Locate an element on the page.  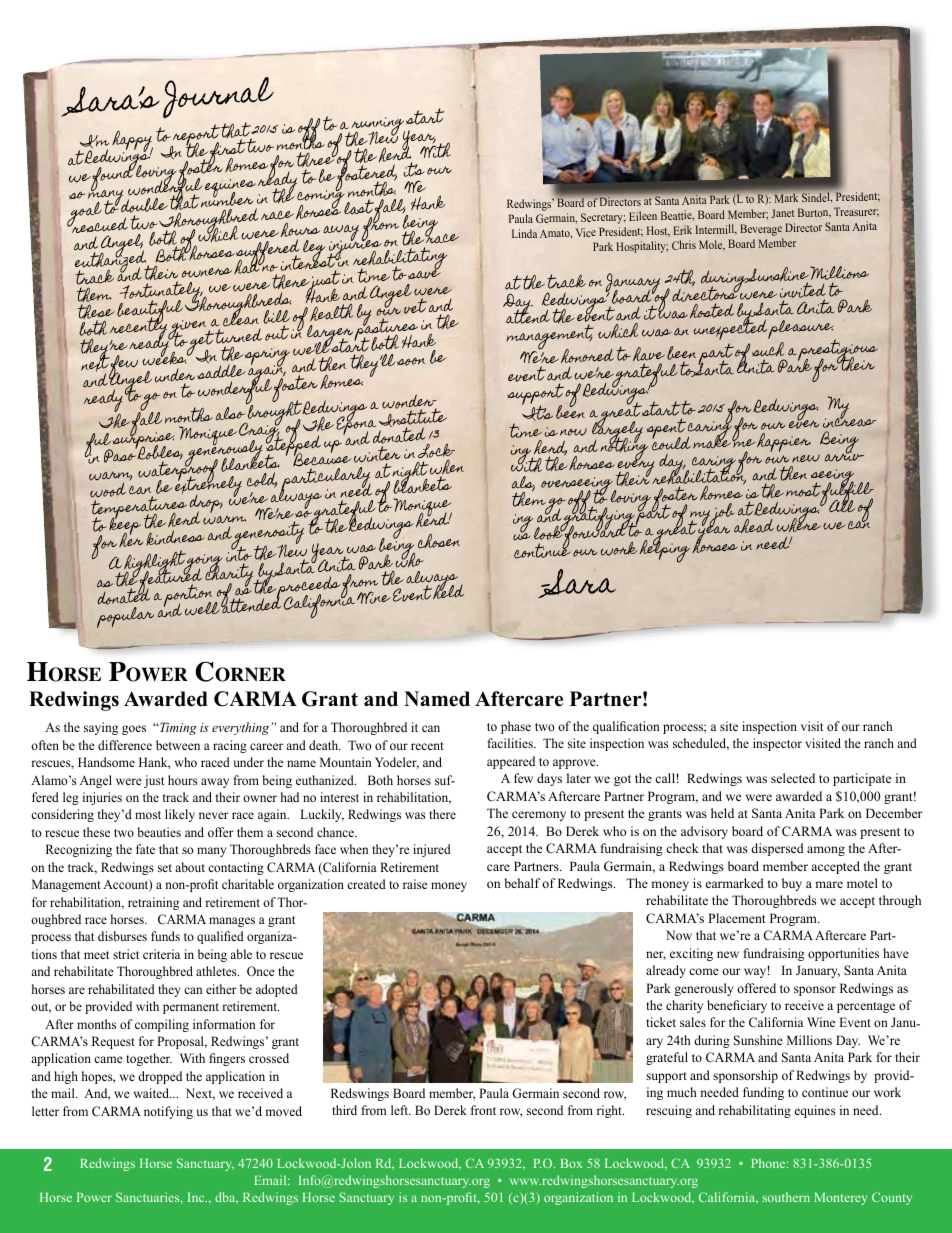
Sanctuaries is located at coordinates (149, 1198).
